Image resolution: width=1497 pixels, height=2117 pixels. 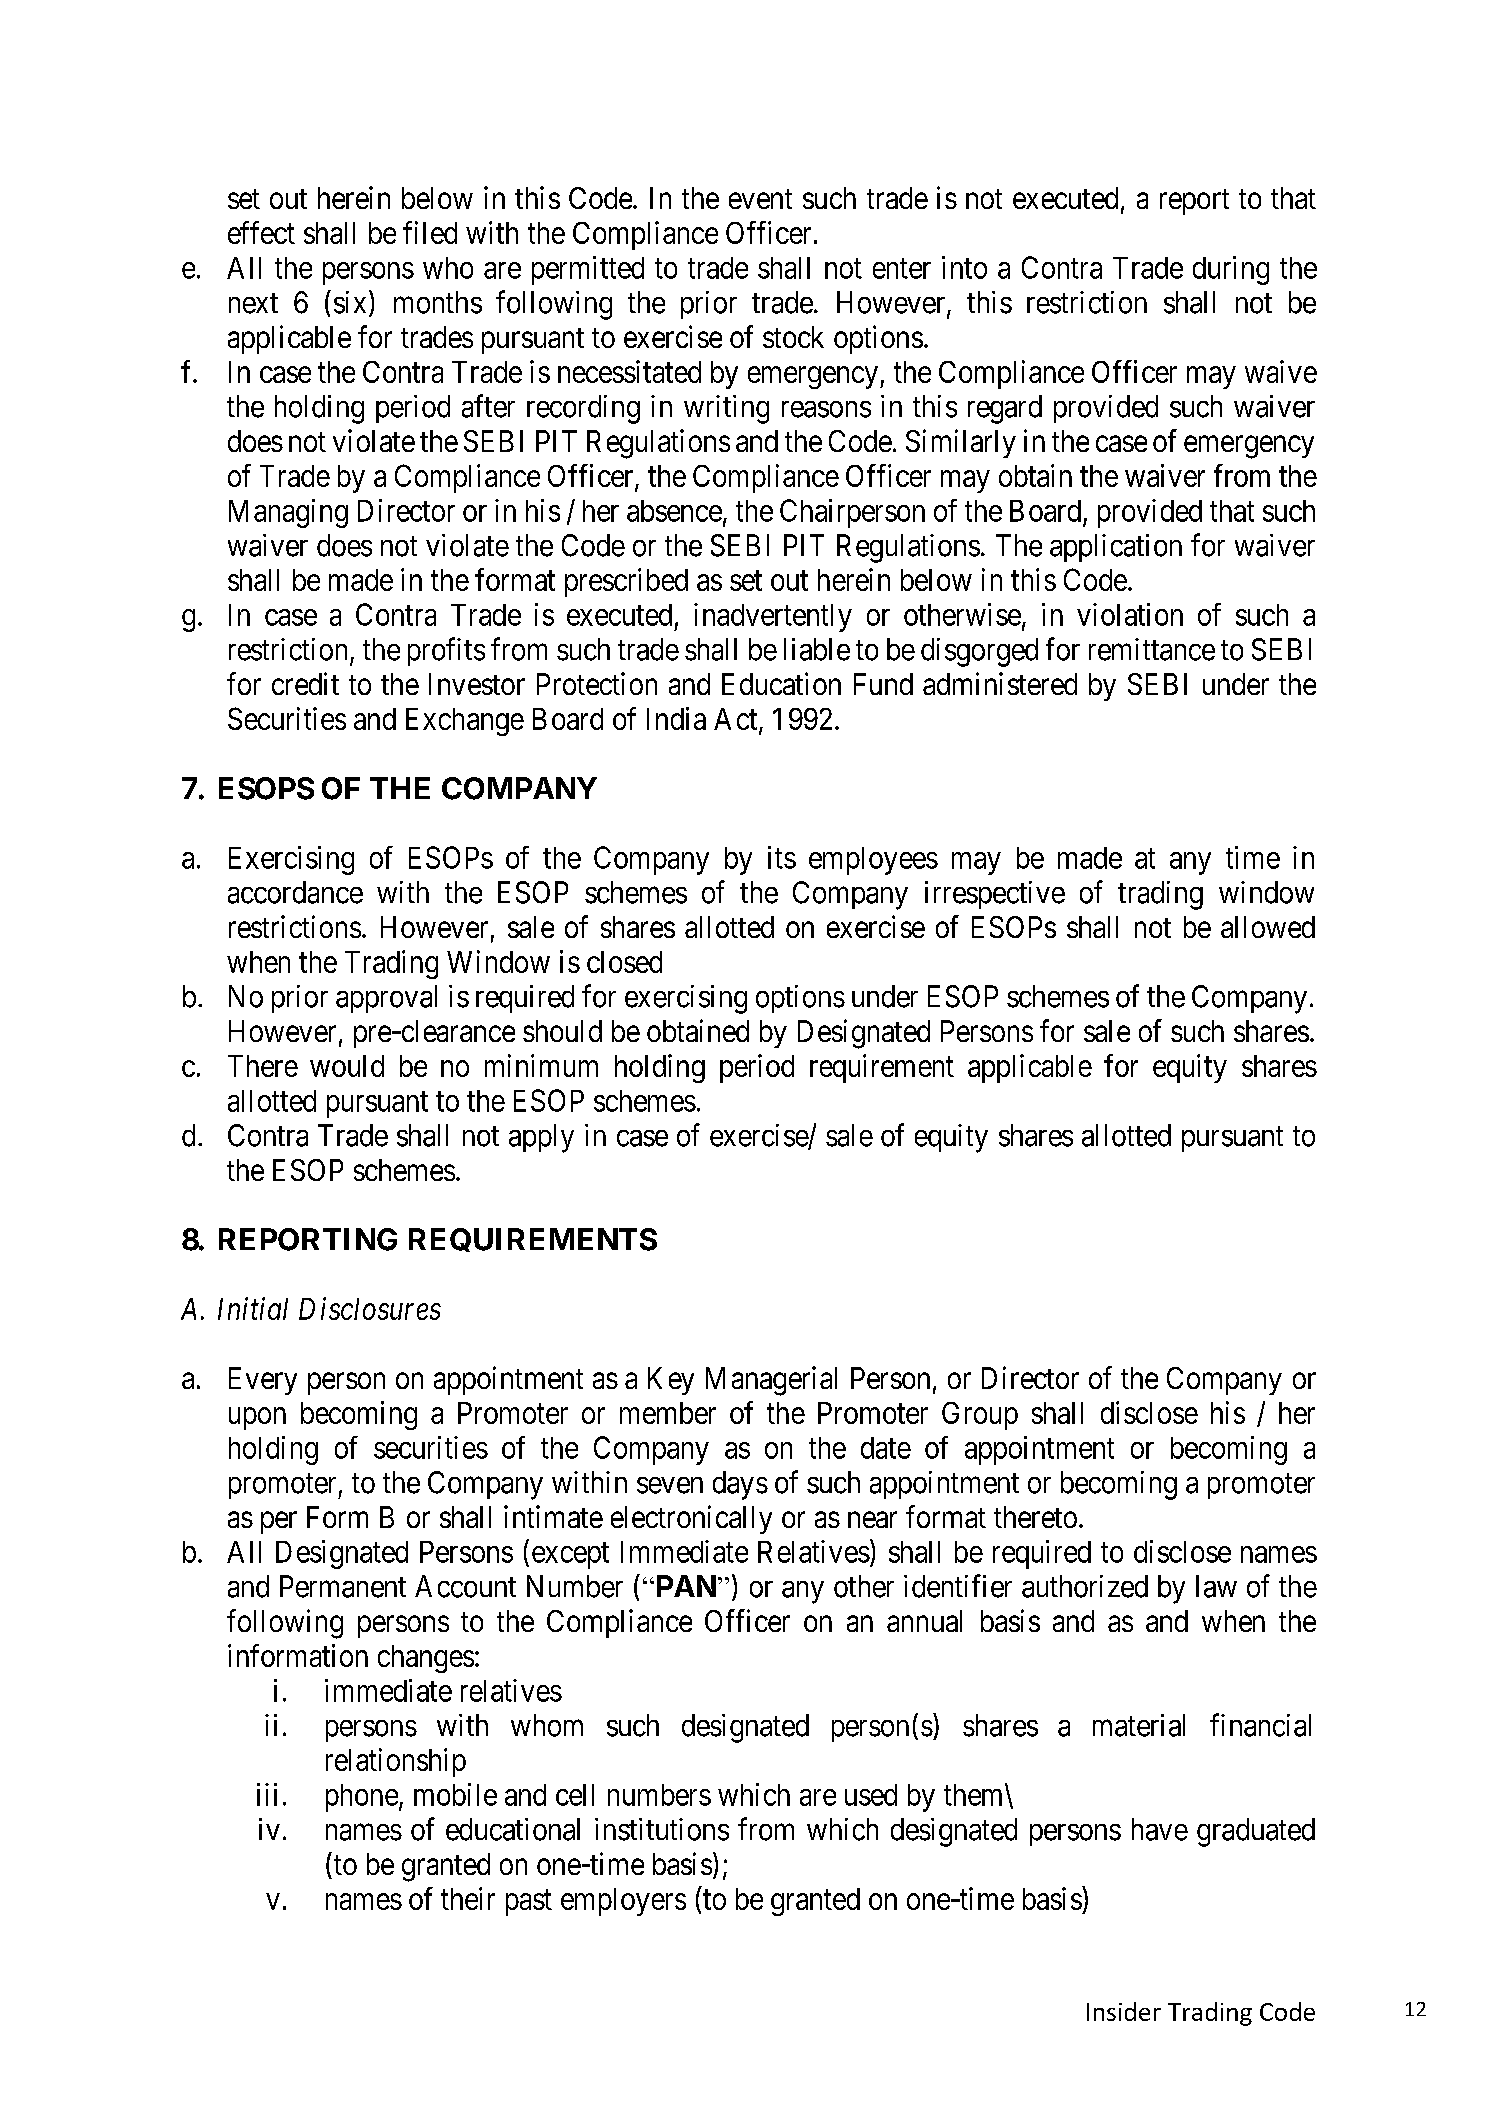 I want to click on employers, so click(x=623, y=1902).
